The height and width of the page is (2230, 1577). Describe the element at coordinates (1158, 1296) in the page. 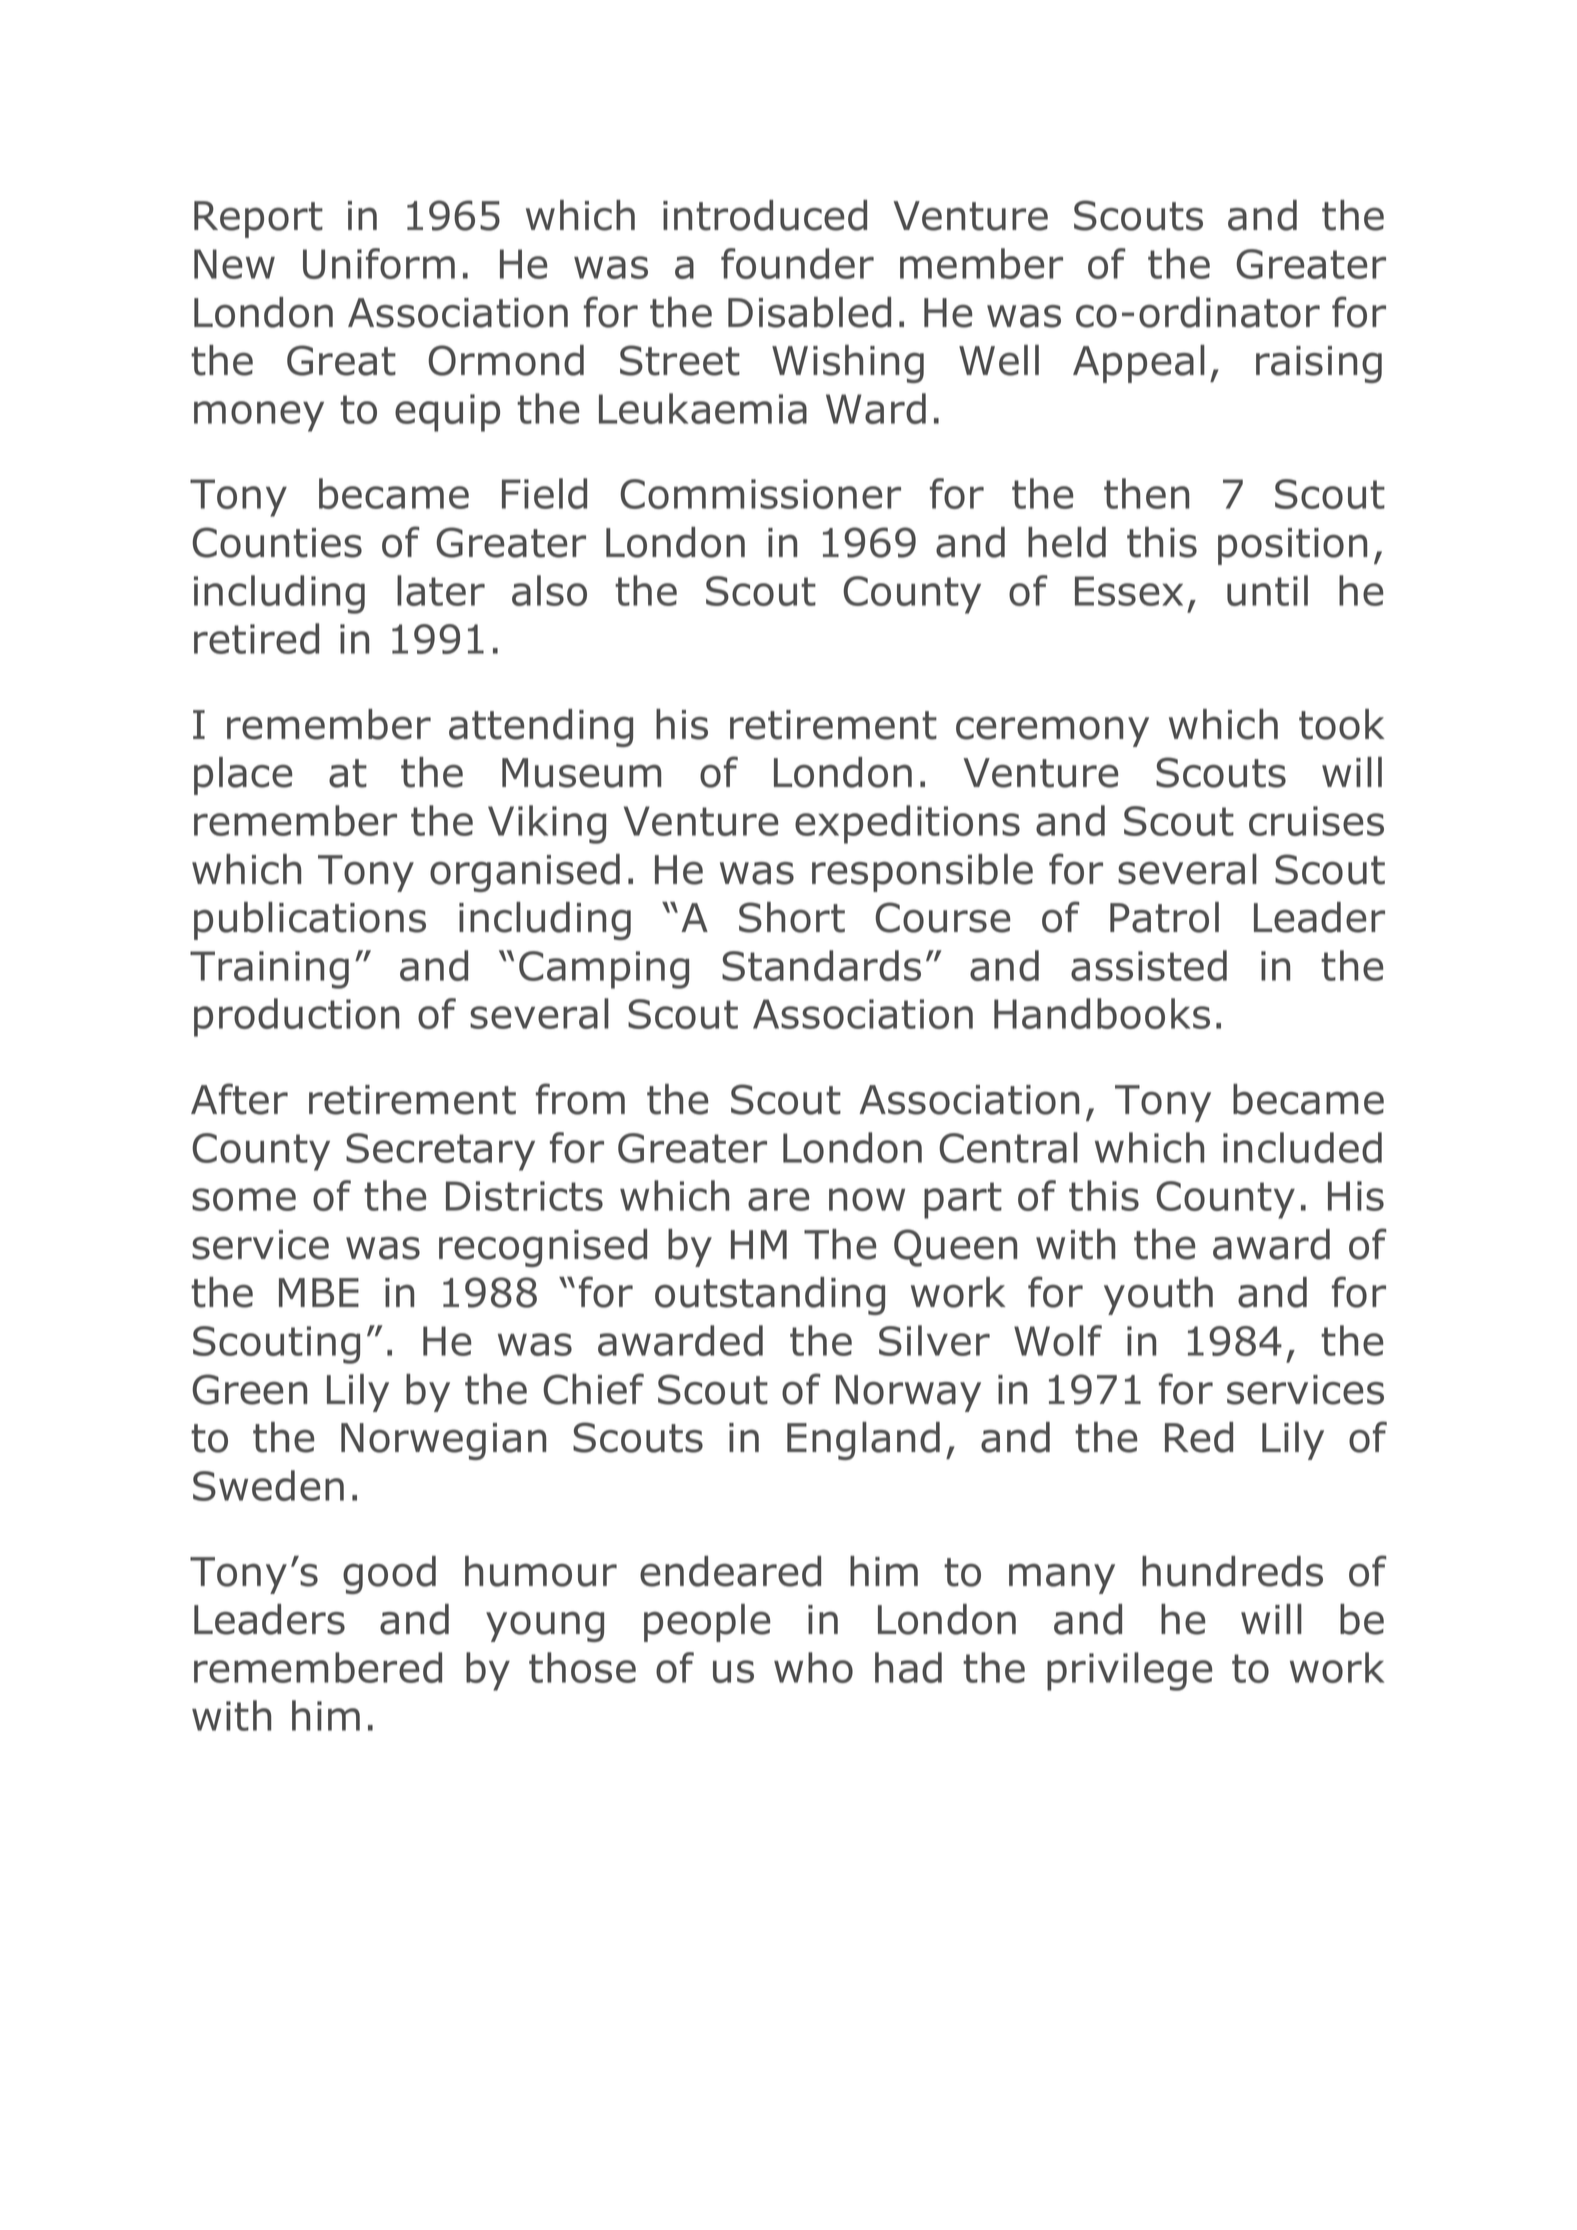

I see `youth` at that location.
